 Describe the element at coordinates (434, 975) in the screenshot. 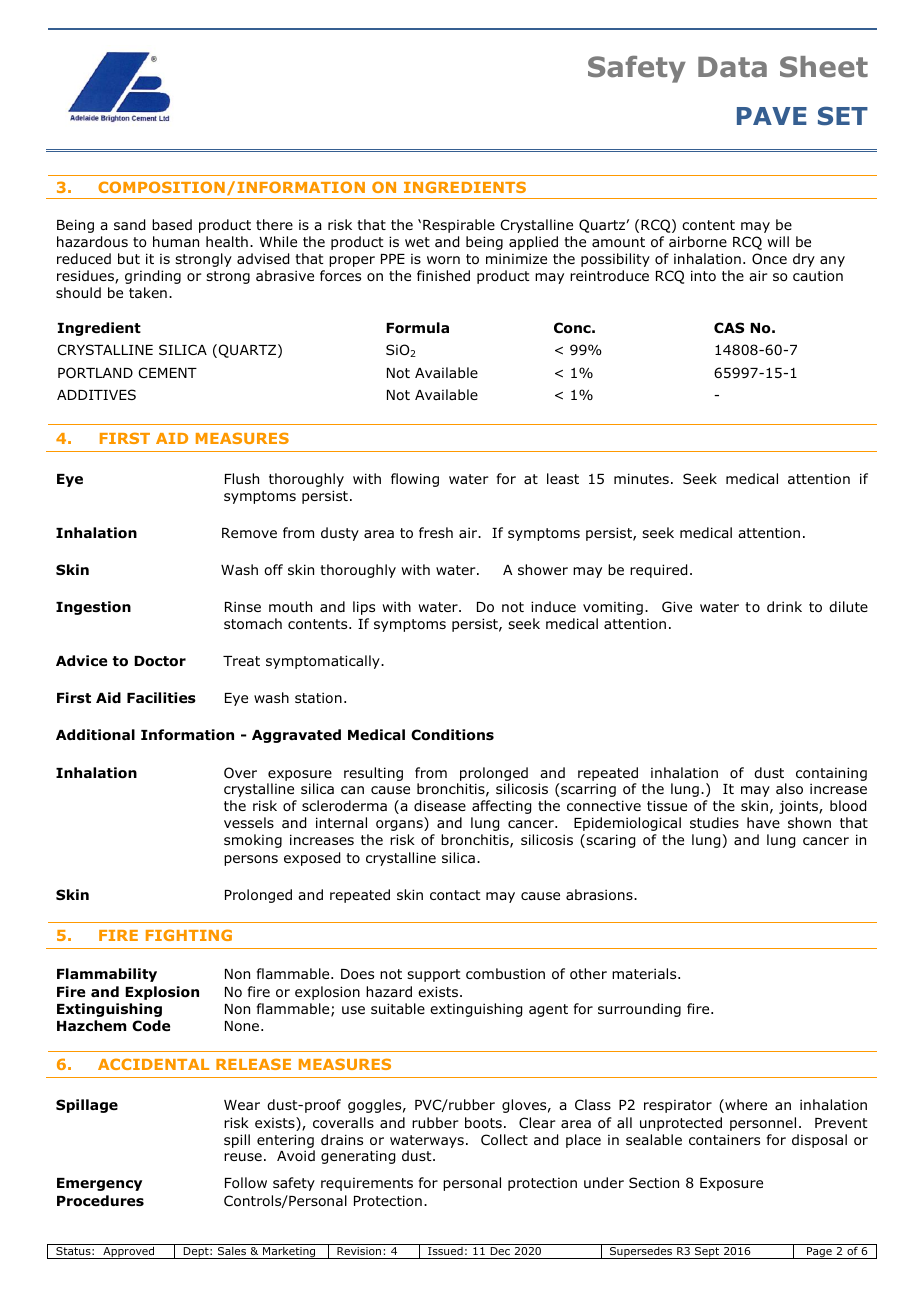

I see `support` at that location.
